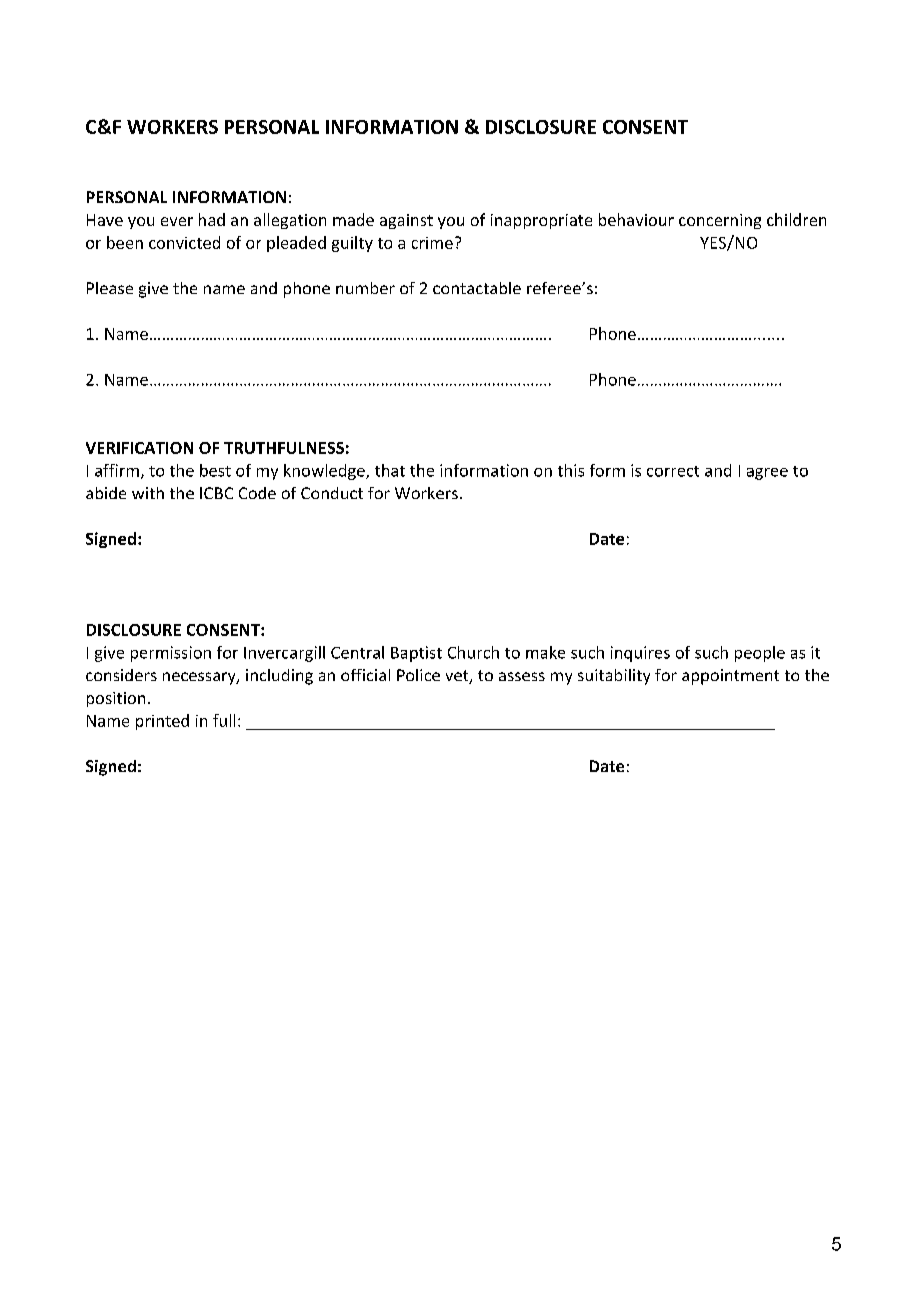  What do you see at coordinates (720, 221) in the image?
I see `concerning` at bounding box center [720, 221].
